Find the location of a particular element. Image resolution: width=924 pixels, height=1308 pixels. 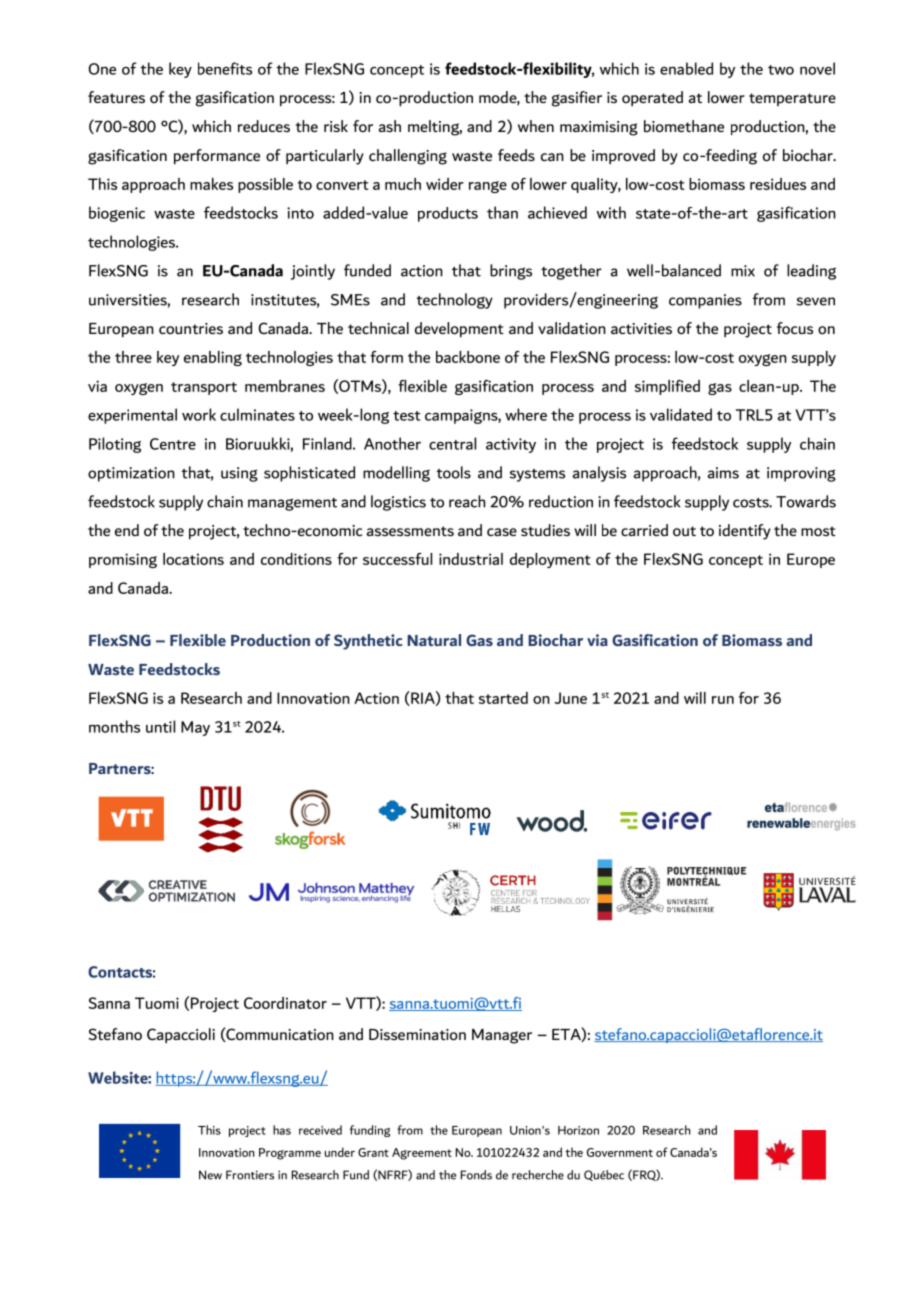

run is located at coordinates (723, 700).
